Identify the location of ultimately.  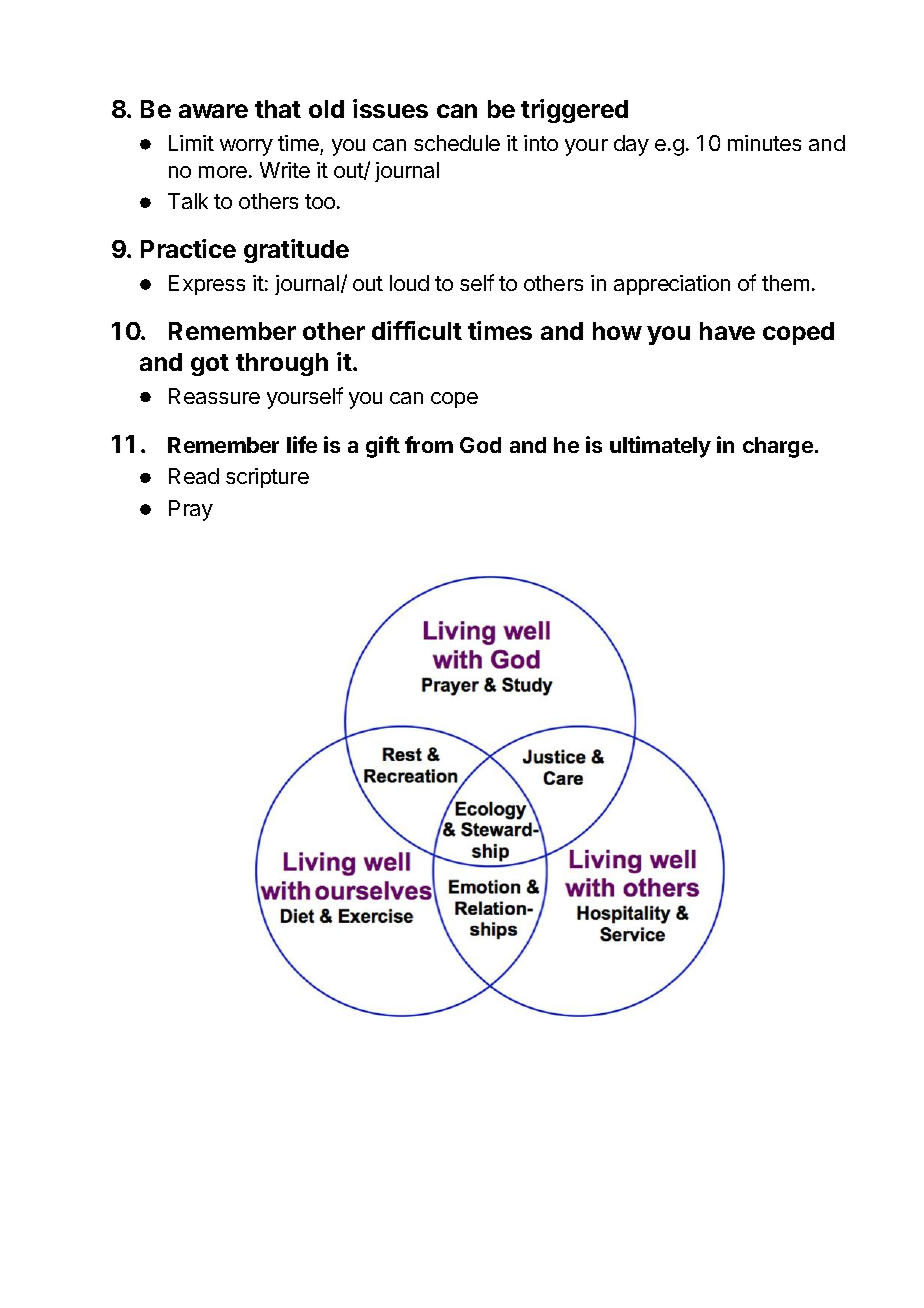
(660, 447).
